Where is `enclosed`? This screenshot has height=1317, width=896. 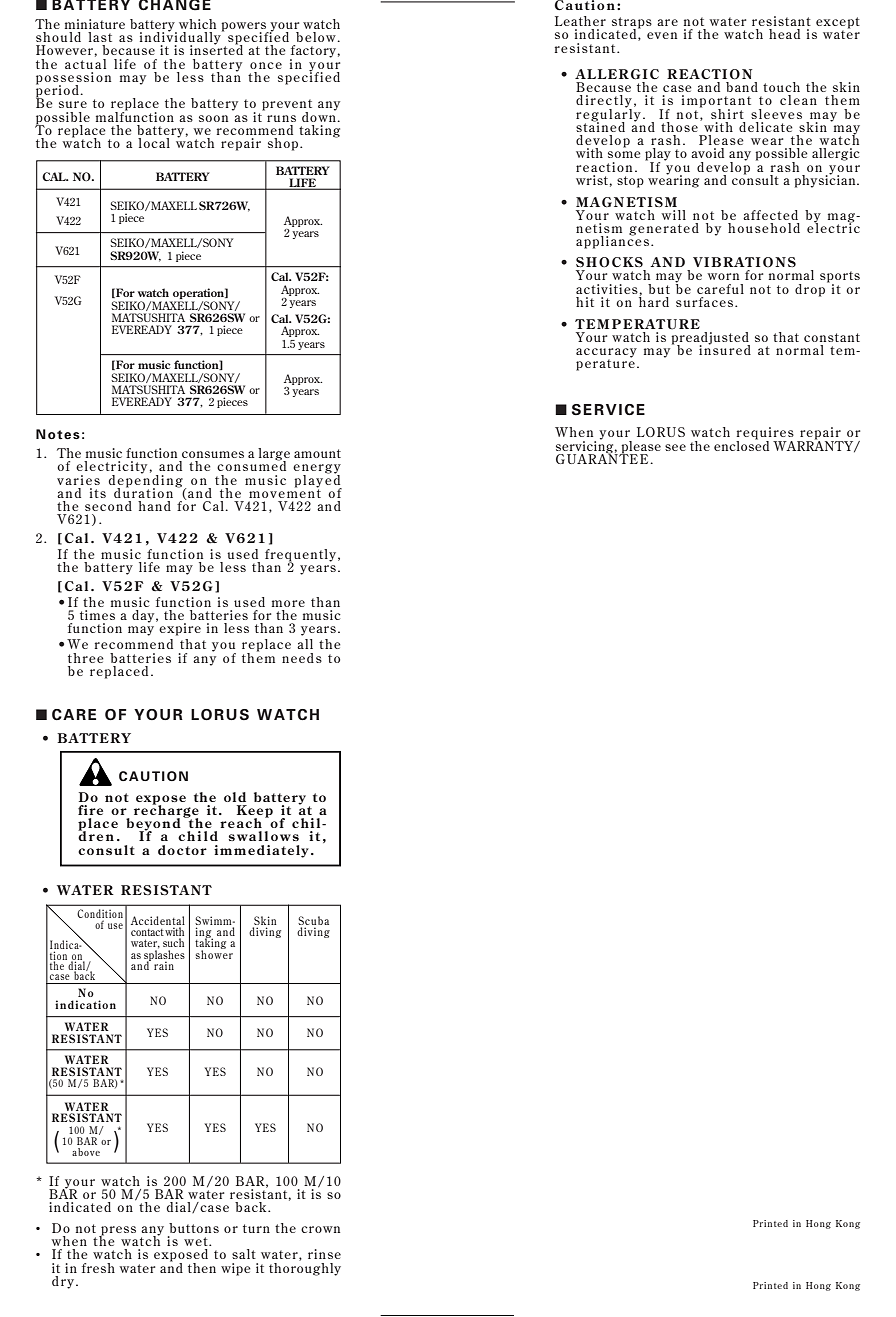 enclosed is located at coordinates (741, 444).
